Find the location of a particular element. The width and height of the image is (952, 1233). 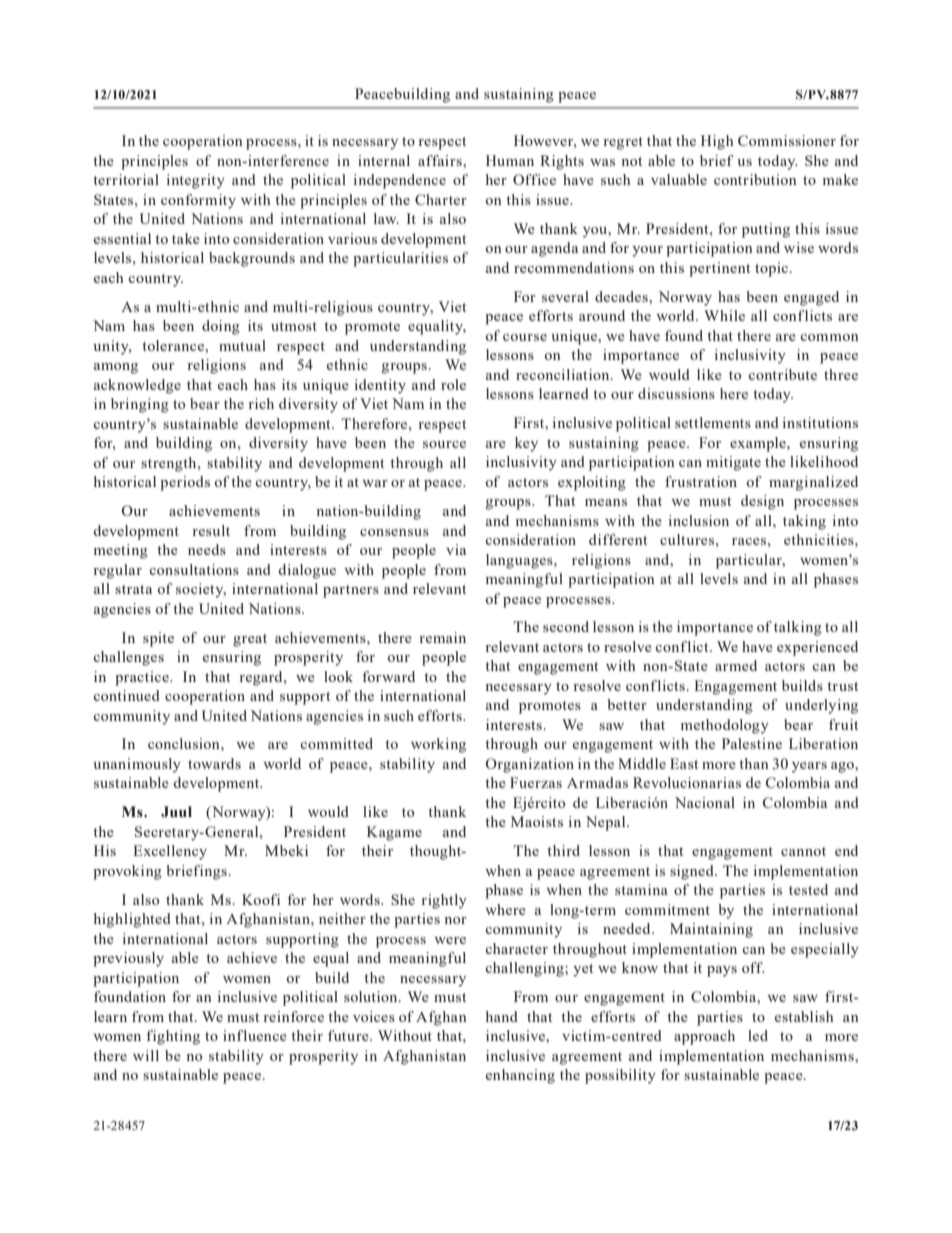

fighting is located at coordinates (173, 1037).
